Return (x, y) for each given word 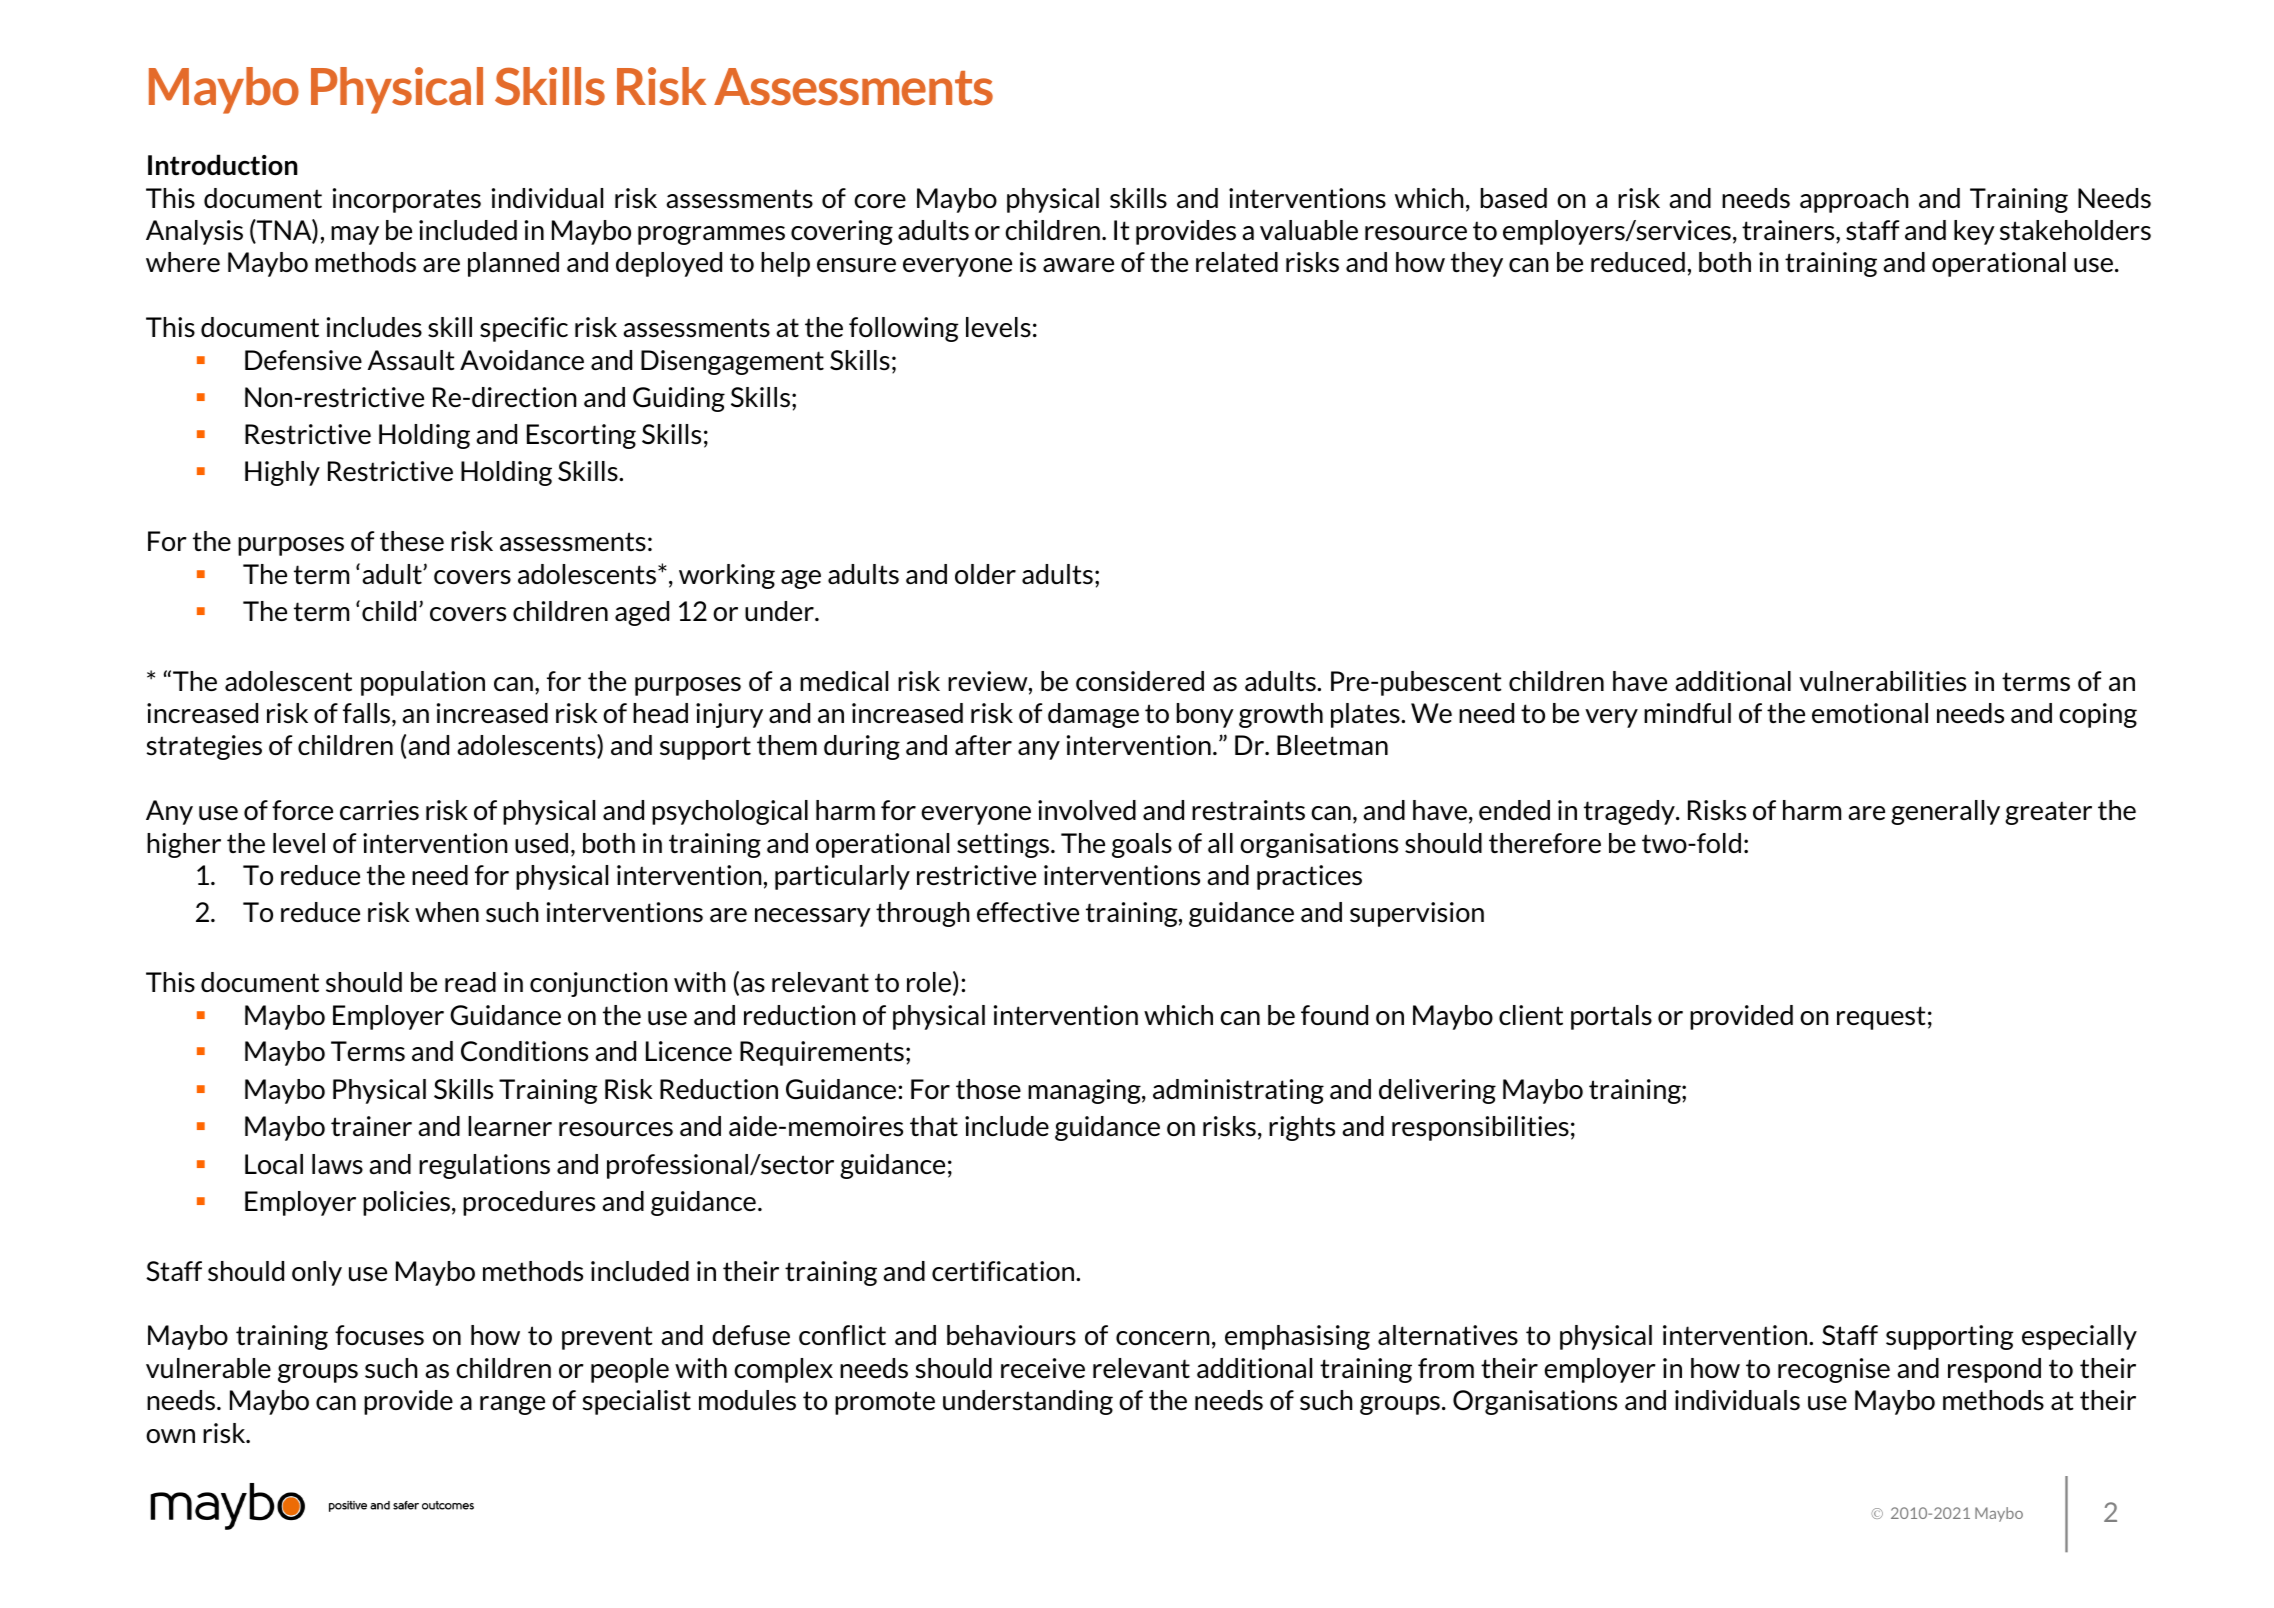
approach (1854, 200)
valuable (1309, 230)
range (512, 1405)
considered (1140, 681)
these (412, 541)
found (1334, 1015)
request (1881, 1018)
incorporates (407, 200)
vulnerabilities (1882, 681)
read (470, 982)
